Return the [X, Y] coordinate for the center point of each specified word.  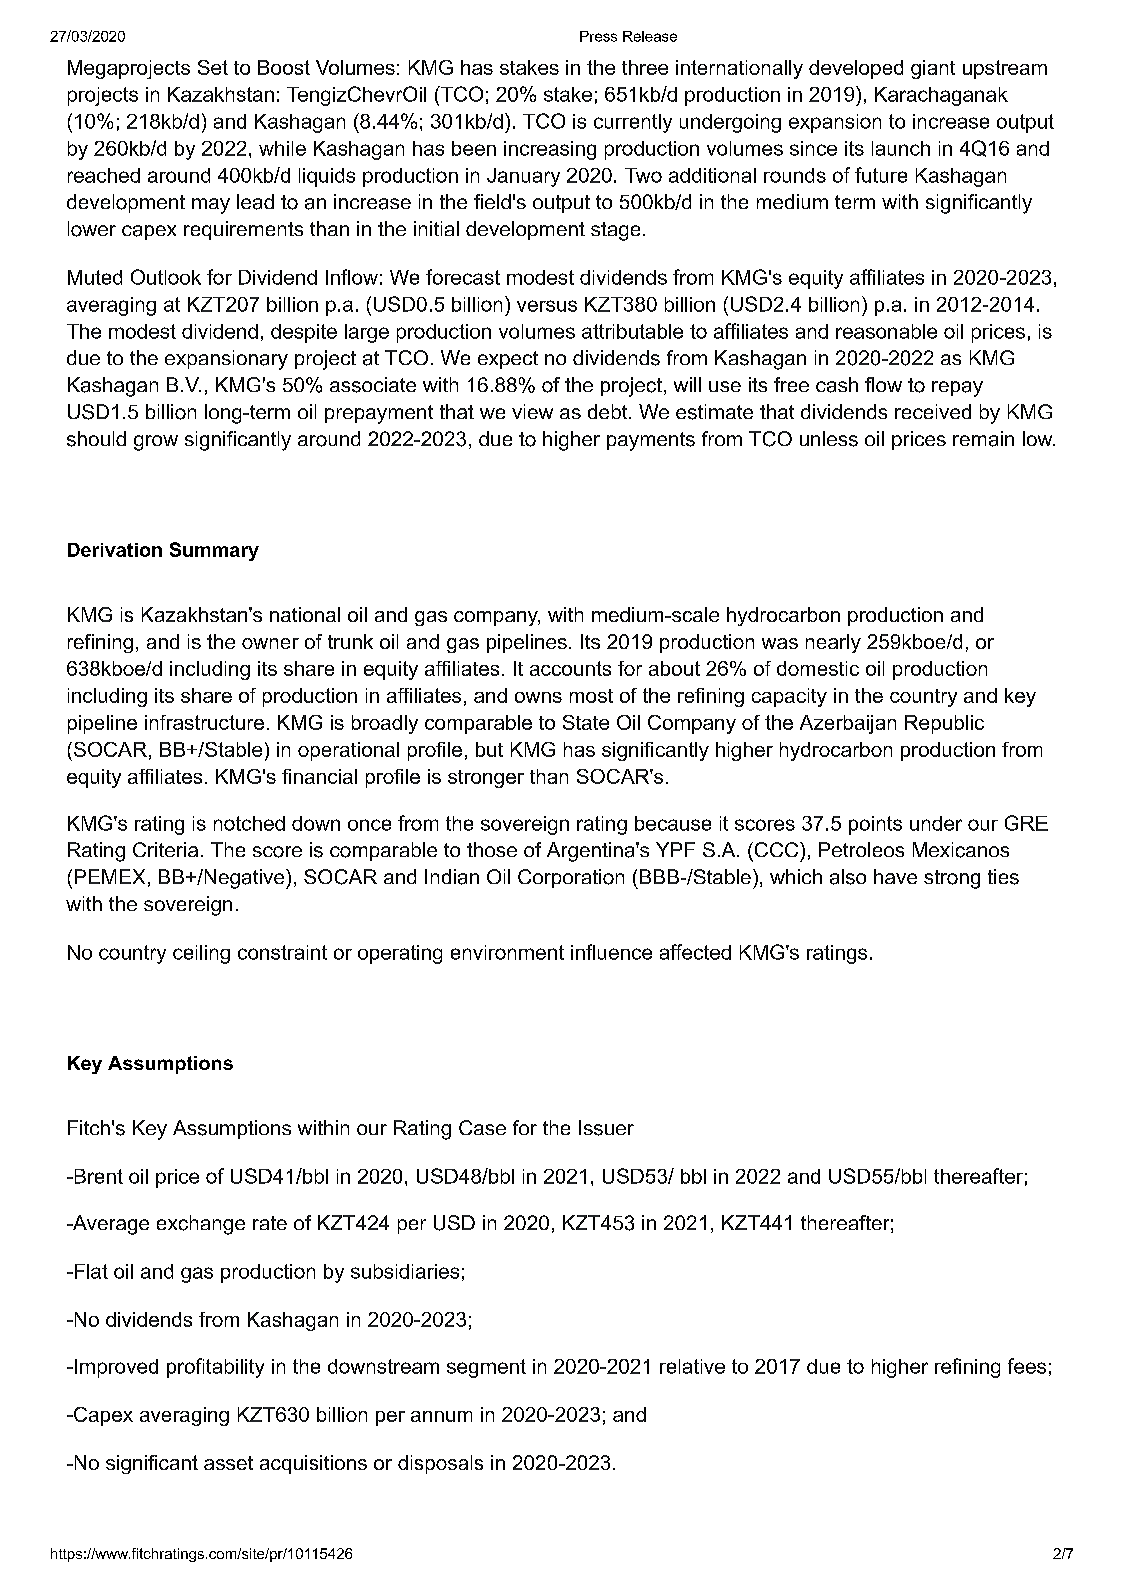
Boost [284, 67]
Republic [944, 724]
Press [598, 36]
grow [156, 443]
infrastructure [204, 722]
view [532, 411]
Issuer [606, 1128]
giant [933, 69]
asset [228, 1463]
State [586, 722]
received [933, 411]
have [895, 876]
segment [486, 1368]
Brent [97, 1176]
